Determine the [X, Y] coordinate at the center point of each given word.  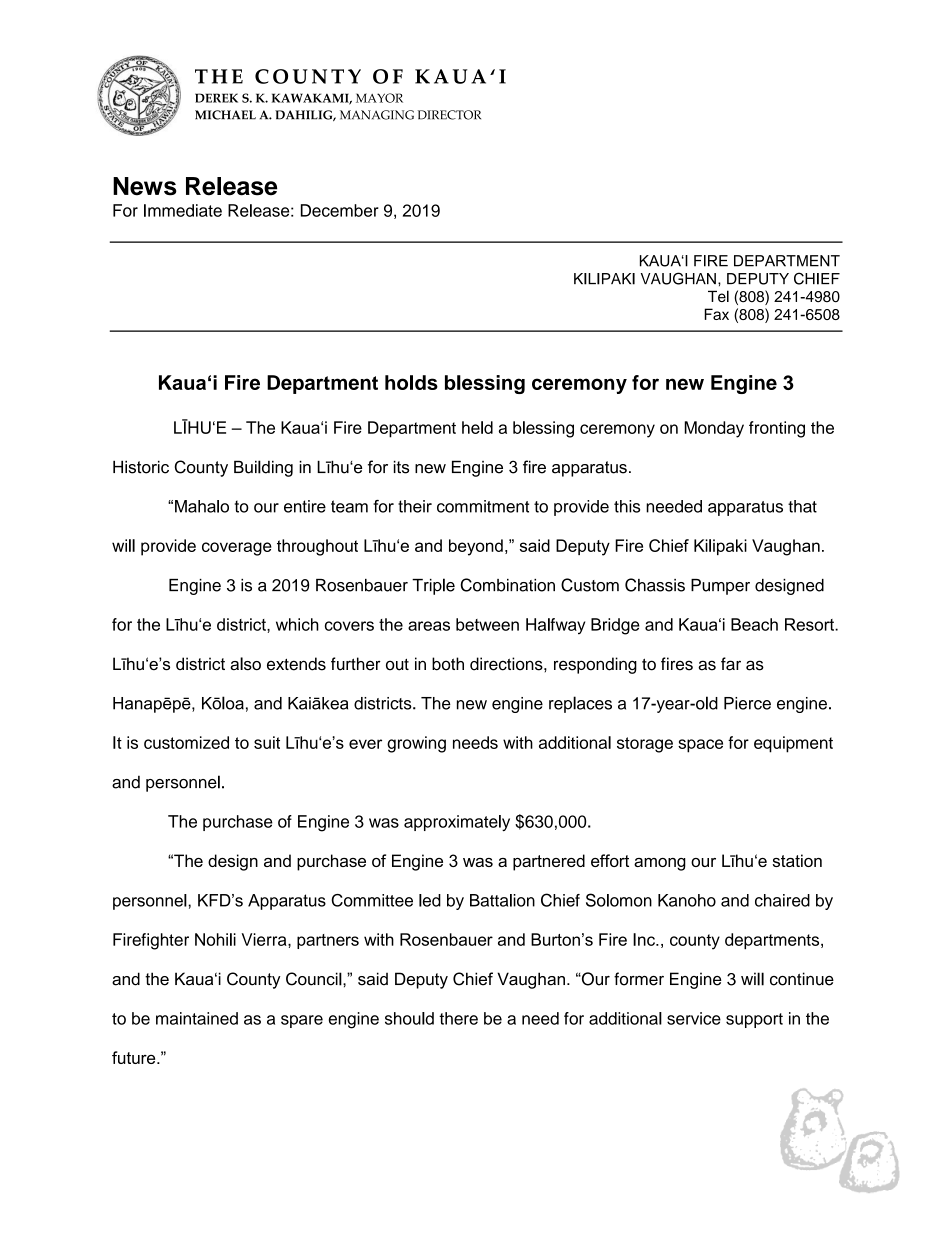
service [694, 1018]
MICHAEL [225, 115]
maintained [197, 1018]
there [458, 1018]
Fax [716, 314]
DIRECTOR [449, 115]
